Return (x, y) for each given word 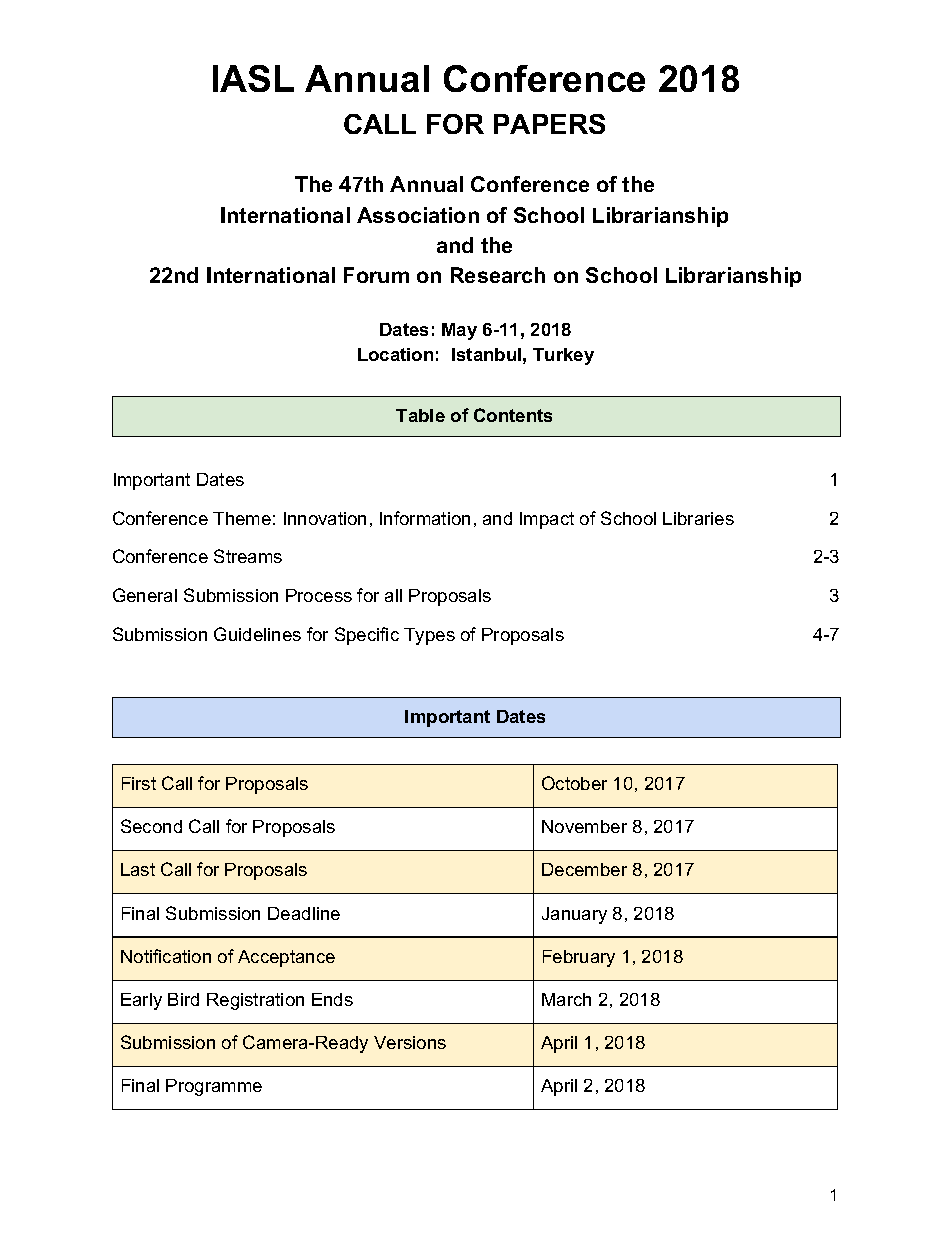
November (584, 826)
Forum (376, 275)
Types (429, 636)
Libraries (698, 518)
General (145, 595)
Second (151, 826)
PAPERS (549, 124)
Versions (410, 1042)
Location (395, 354)
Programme (214, 1087)
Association (418, 215)
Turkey (563, 356)
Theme (242, 518)
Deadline (304, 913)
